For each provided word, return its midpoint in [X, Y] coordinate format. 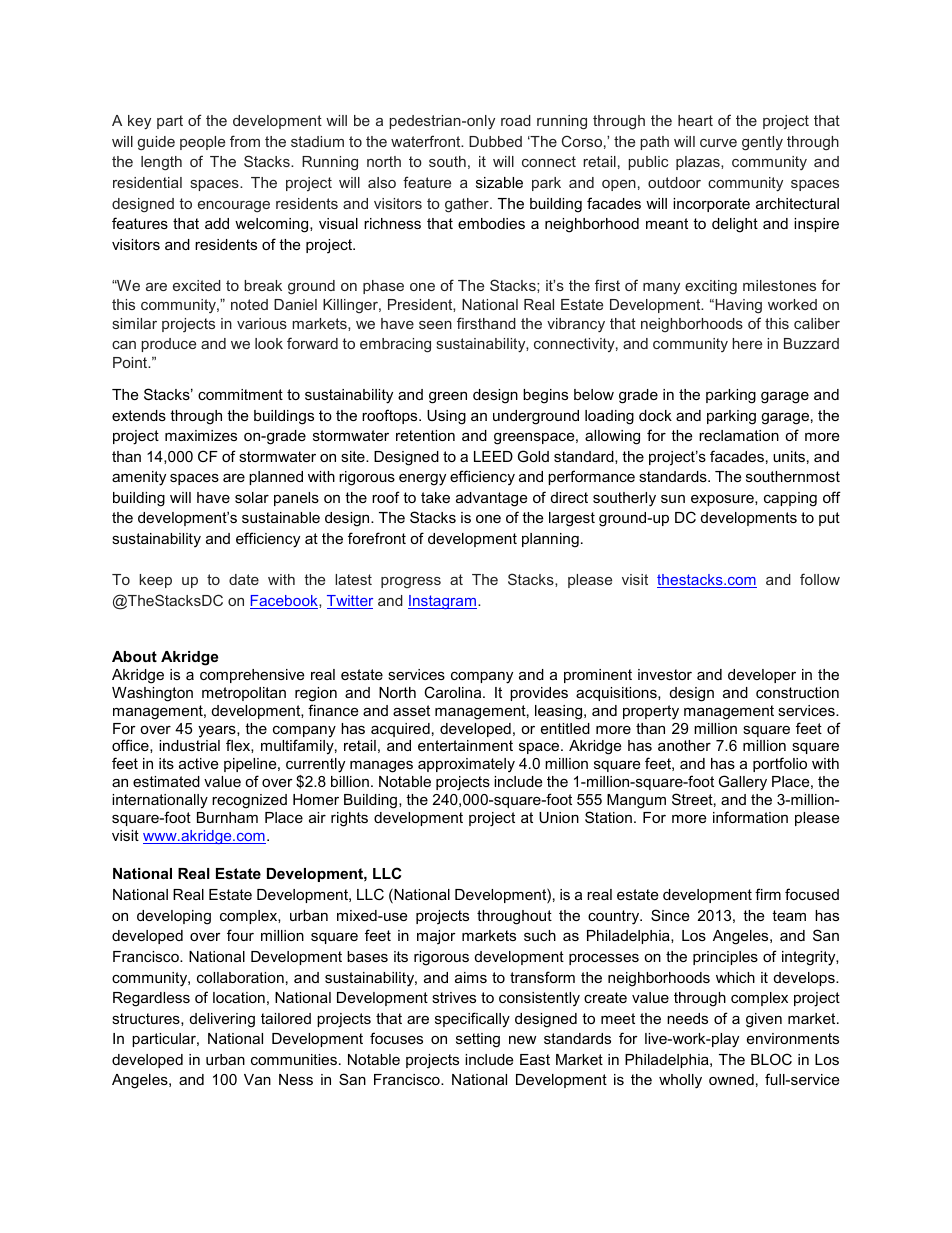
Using [446, 417]
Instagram [442, 602]
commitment [240, 394]
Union [559, 817]
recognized [249, 801]
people [202, 143]
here [747, 343]
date [244, 579]
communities [294, 1059]
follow [820, 579]
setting [478, 1040]
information [750, 817]
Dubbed [495, 141]
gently [762, 143]
